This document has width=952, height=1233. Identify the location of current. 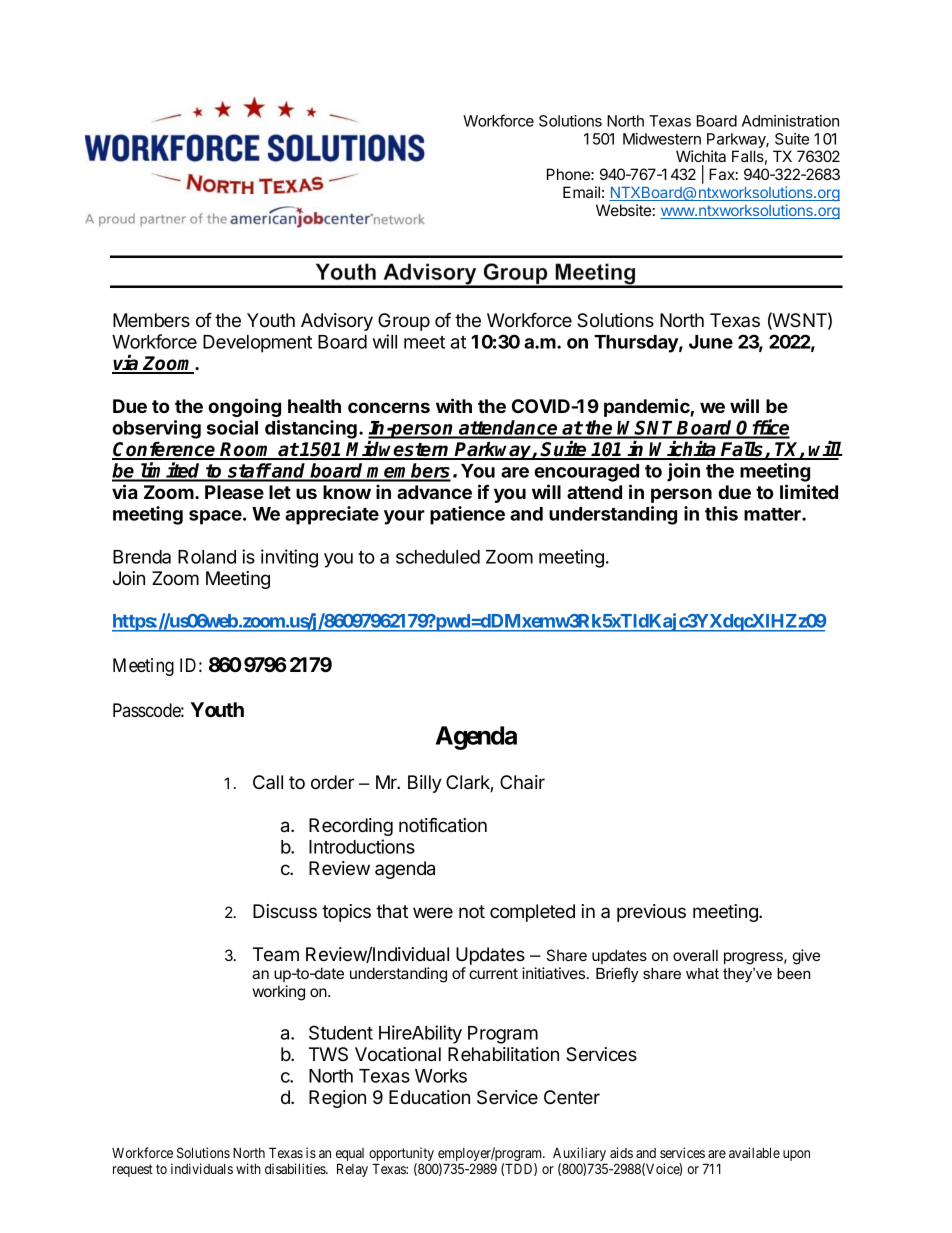
(493, 973).
